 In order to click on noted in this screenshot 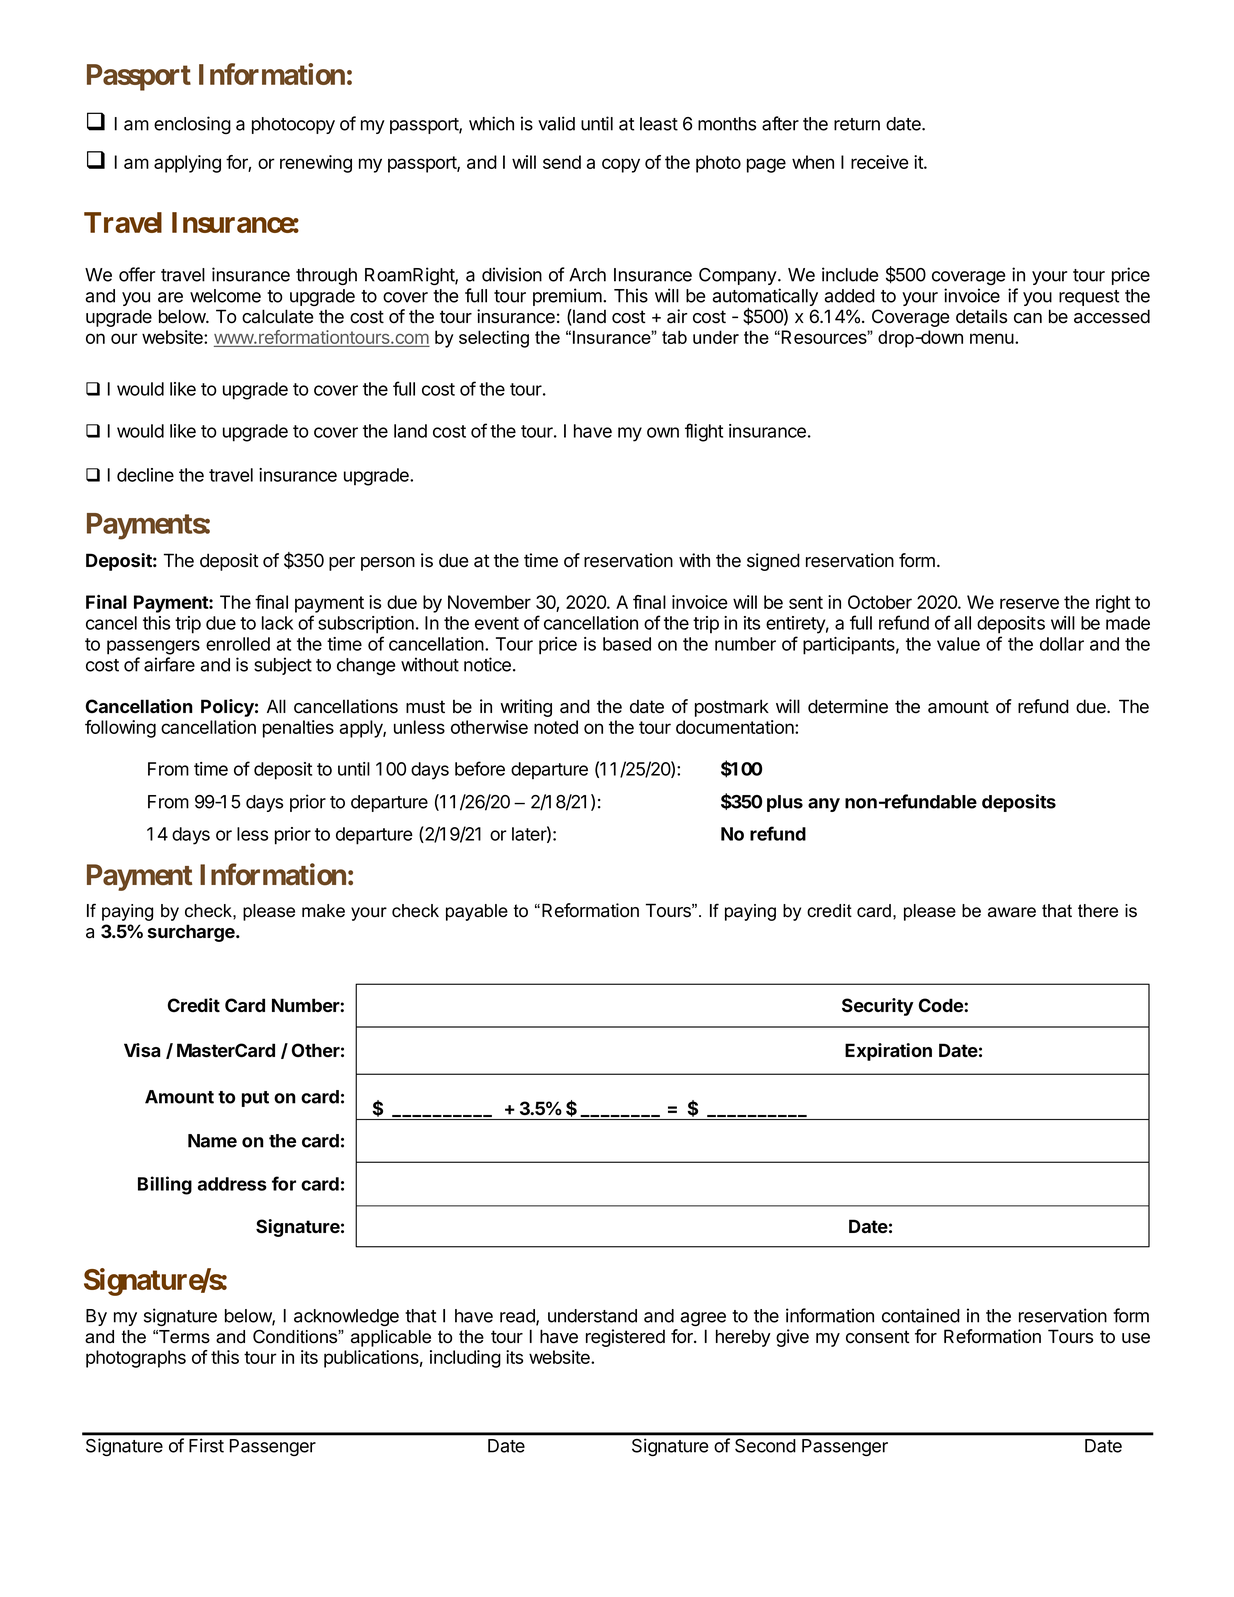, I will do `click(556, 727)`.
